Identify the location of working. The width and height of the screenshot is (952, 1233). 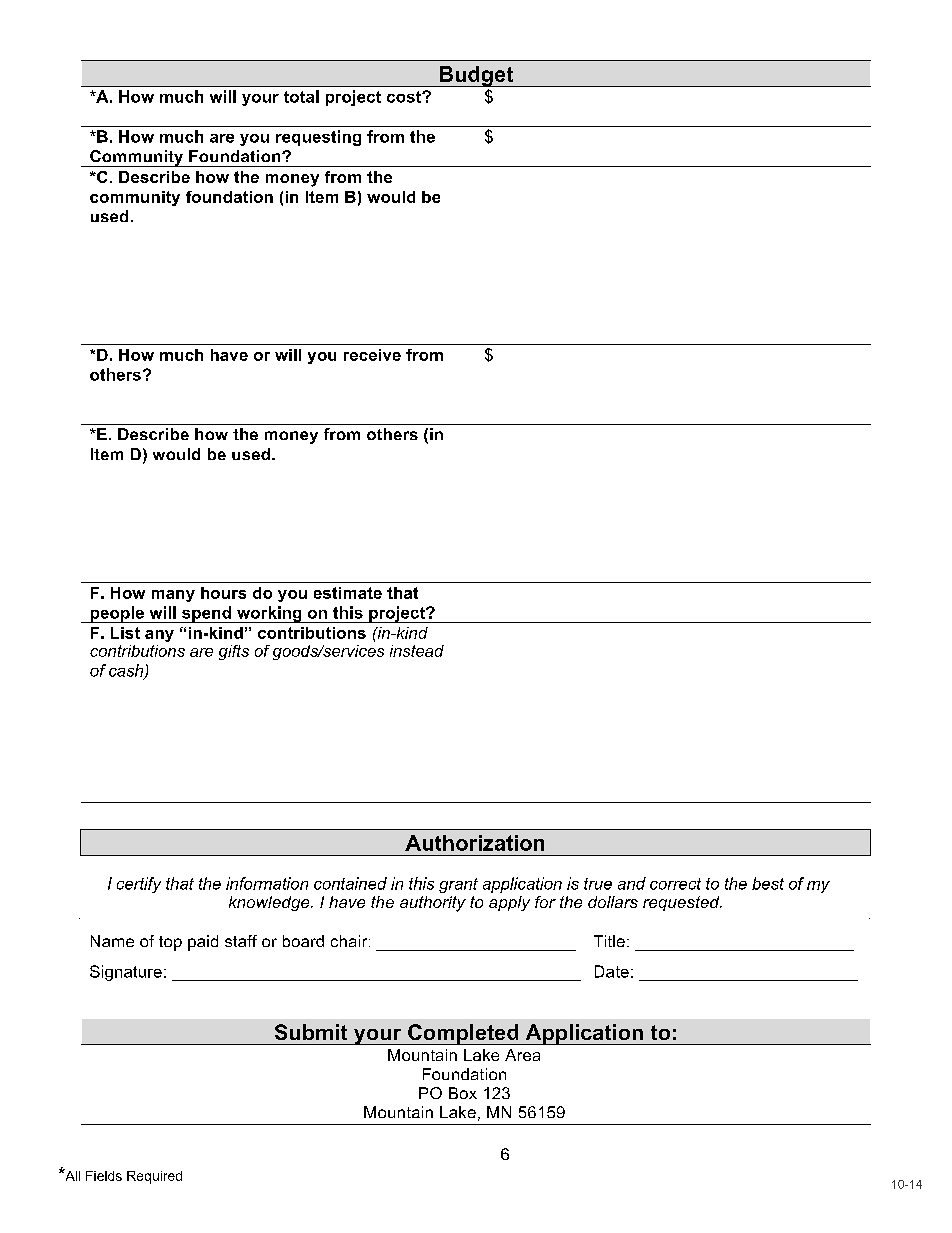
(269, 614).
